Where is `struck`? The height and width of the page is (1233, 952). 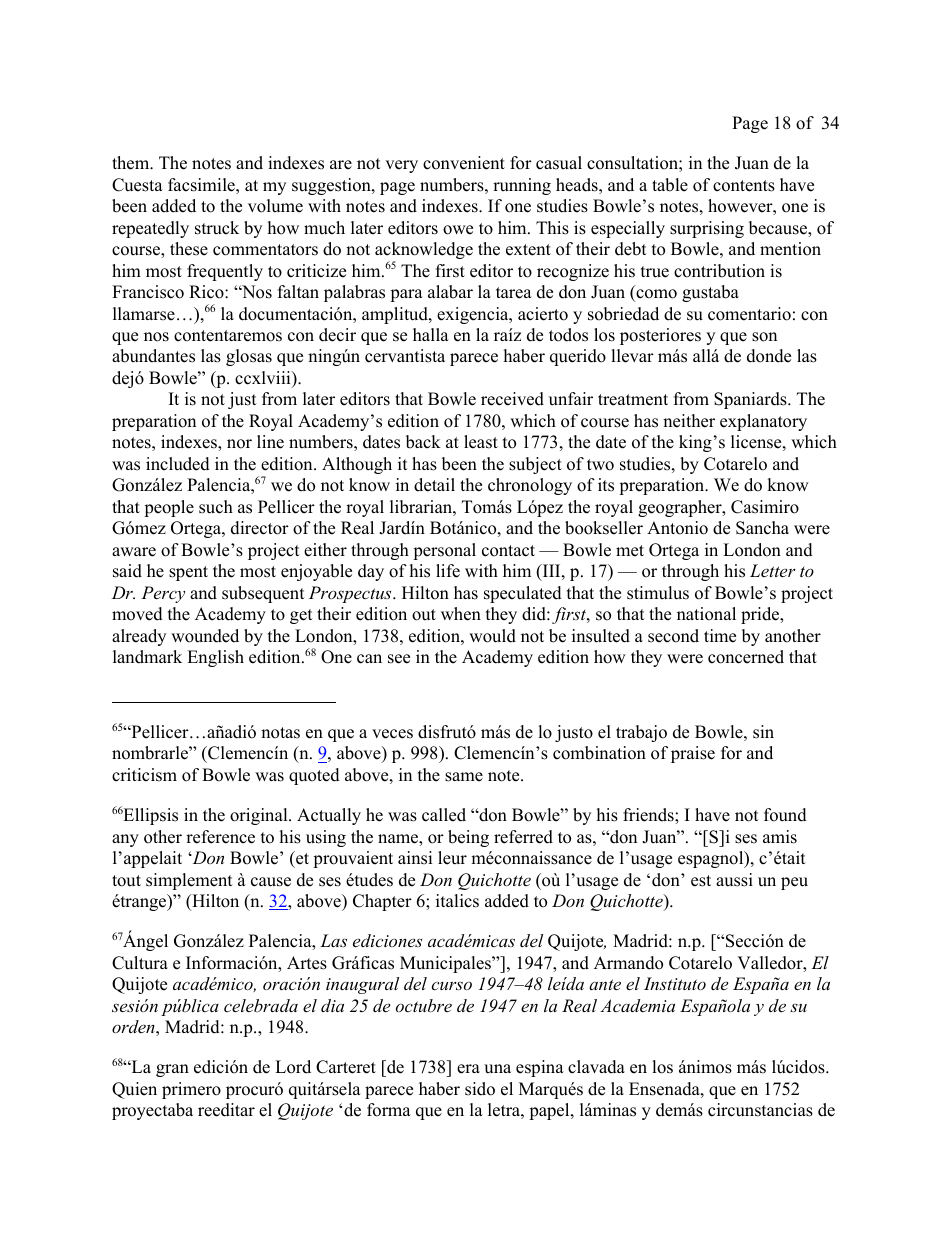 struck is located at coordinates (217, 228).
